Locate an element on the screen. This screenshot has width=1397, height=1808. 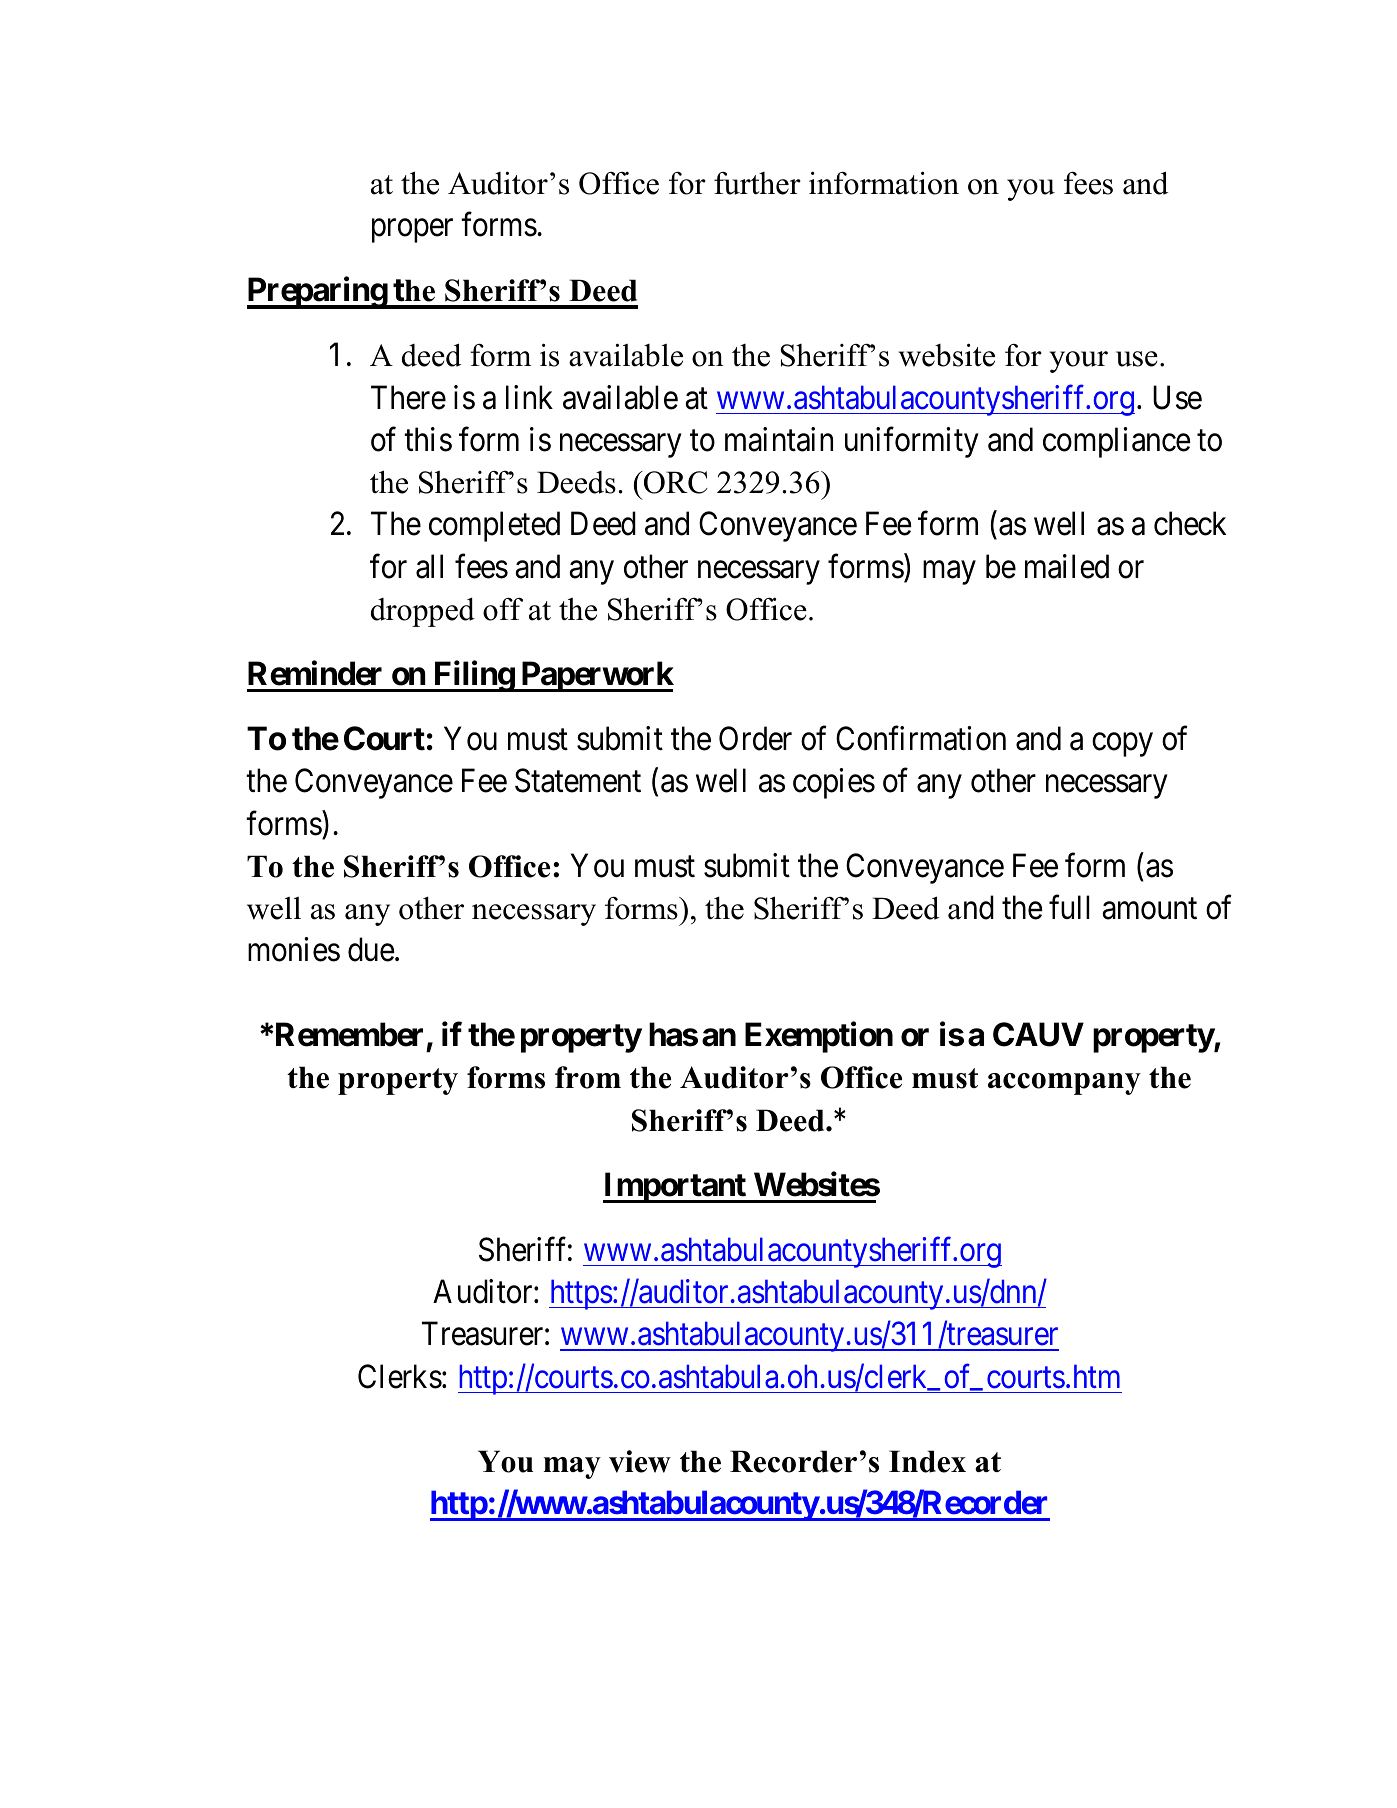
further is located at coordinates (757, 183).
